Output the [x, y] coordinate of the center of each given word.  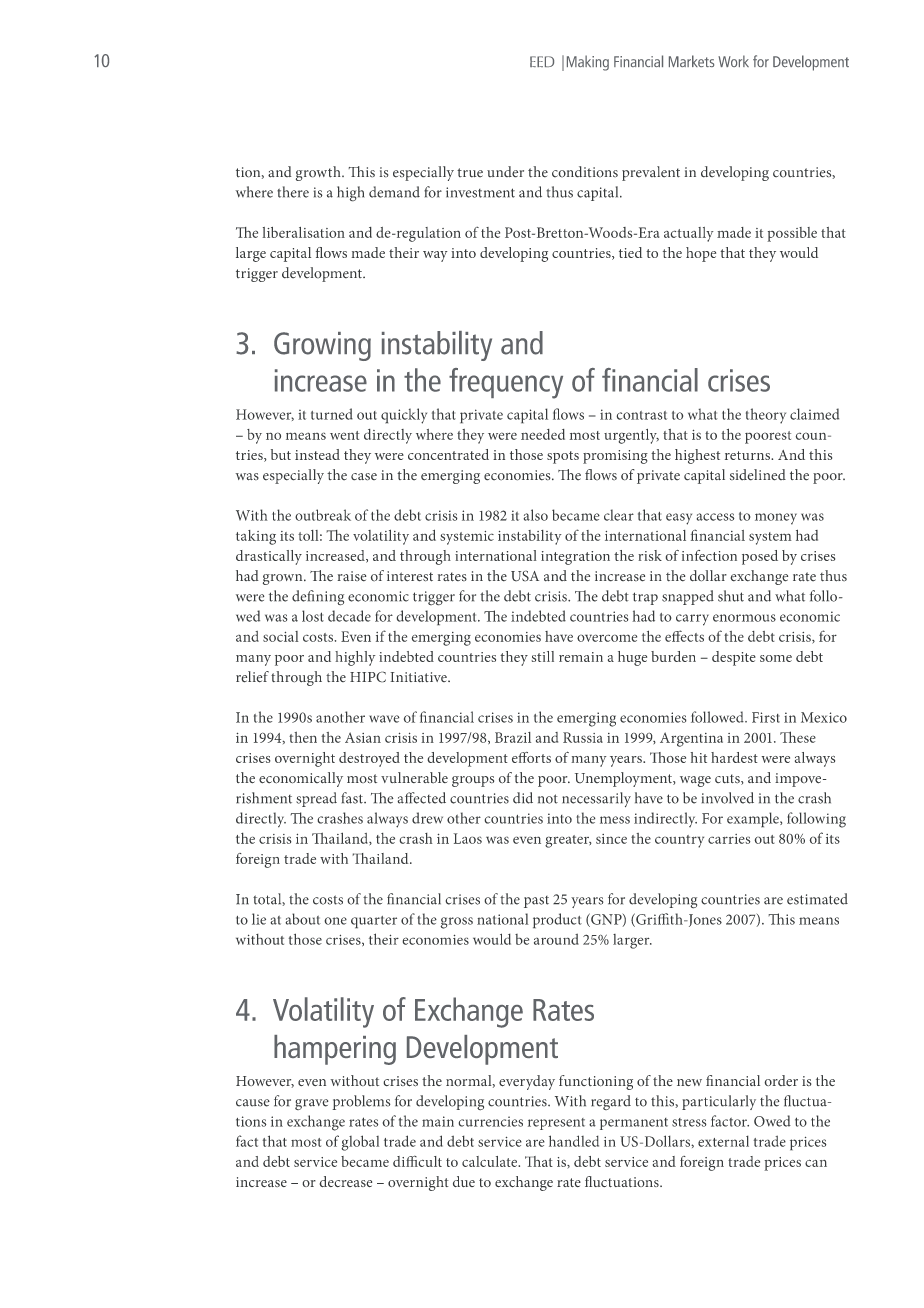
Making [588, 63]
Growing [322, 346]
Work [733, 61]
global [360, 1143]
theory [766, 416]
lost [313, 616]
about [303, 919]
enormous [744, 618]
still [542, 656]
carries [729, 839]
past [536, 902]
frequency [506, 383]
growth [319, 173]
